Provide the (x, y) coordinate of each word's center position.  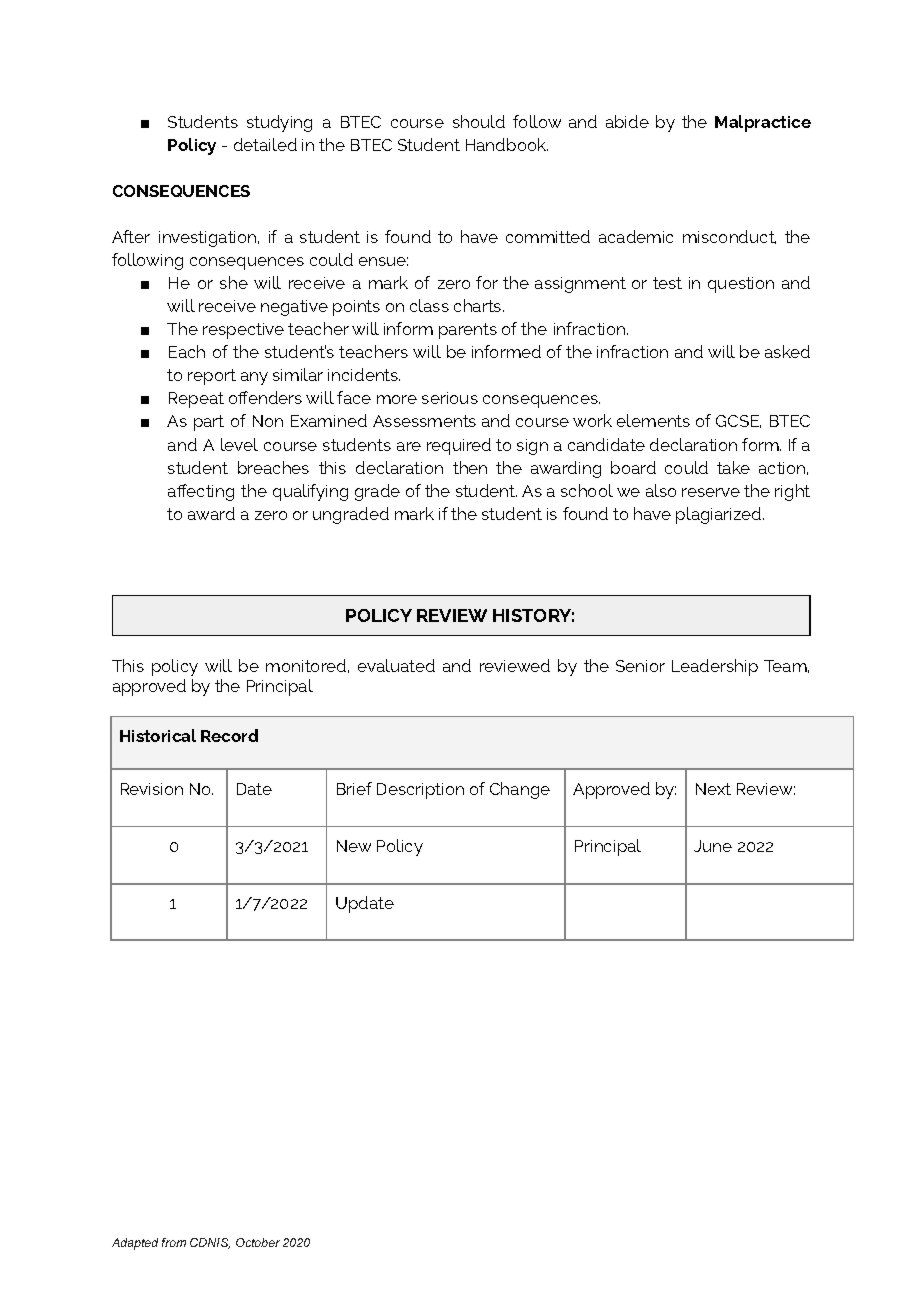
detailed (265, 144)
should (479, 121)
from (174, 1242)
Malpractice (763, 123)
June (713, 846)
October (258, 1242)
